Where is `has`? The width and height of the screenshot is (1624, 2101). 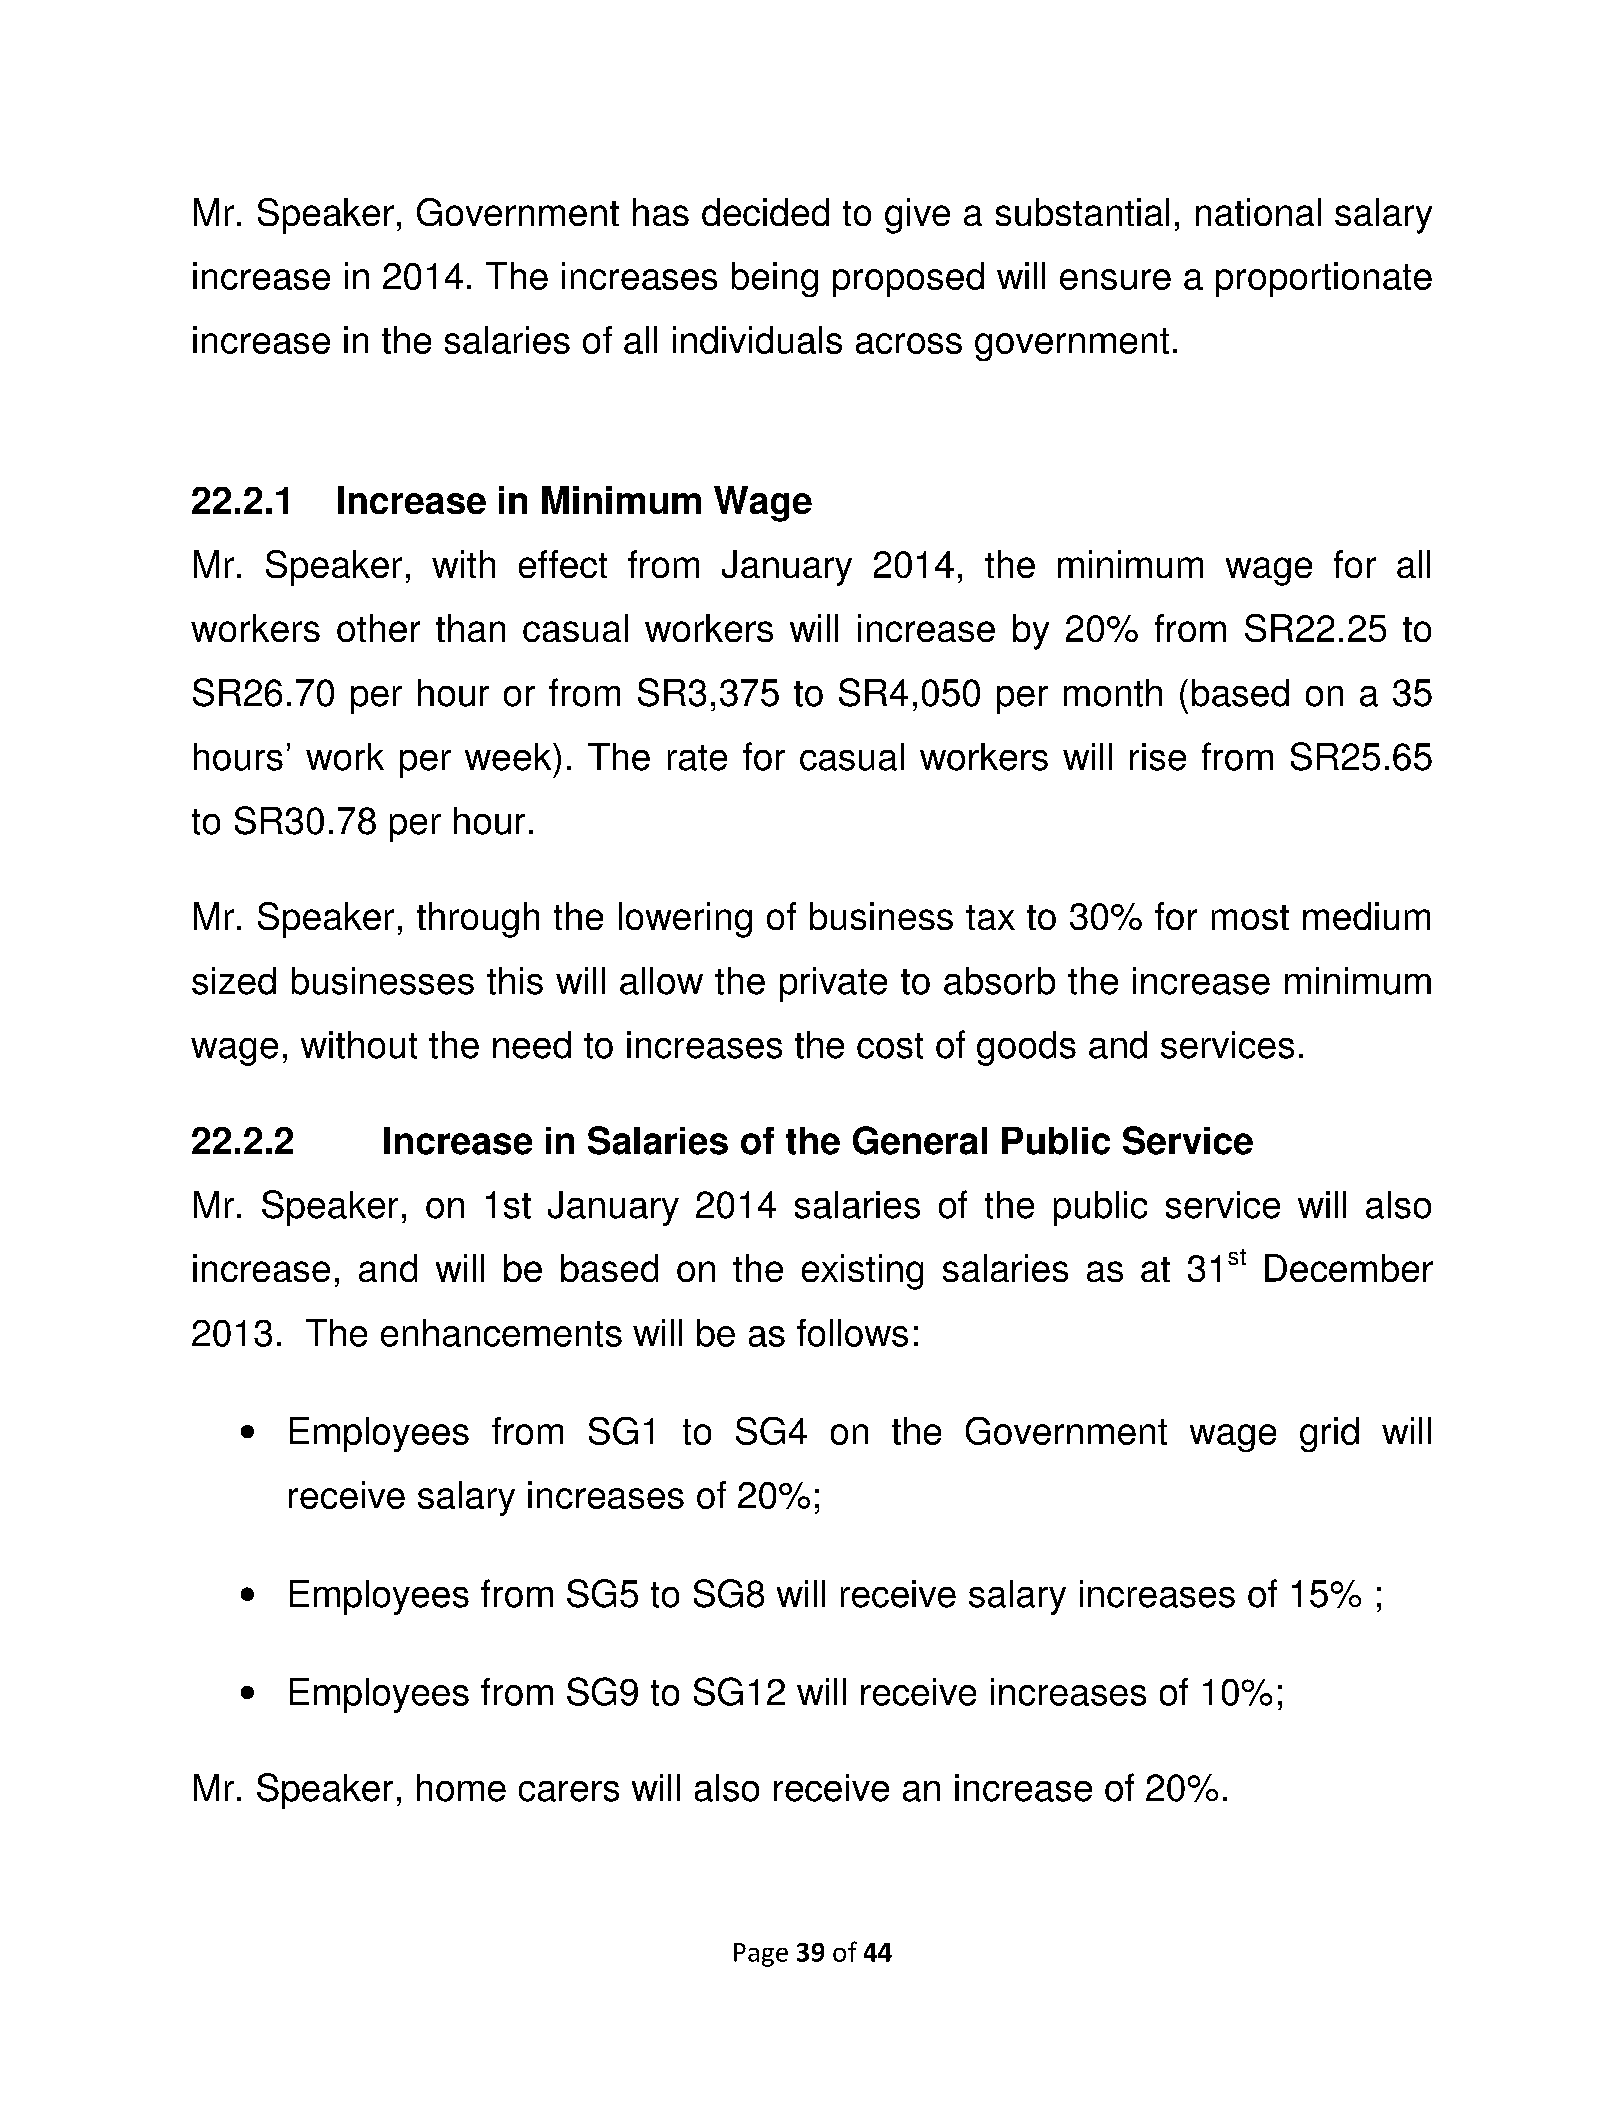 has is located at coordinates (661, 212).
